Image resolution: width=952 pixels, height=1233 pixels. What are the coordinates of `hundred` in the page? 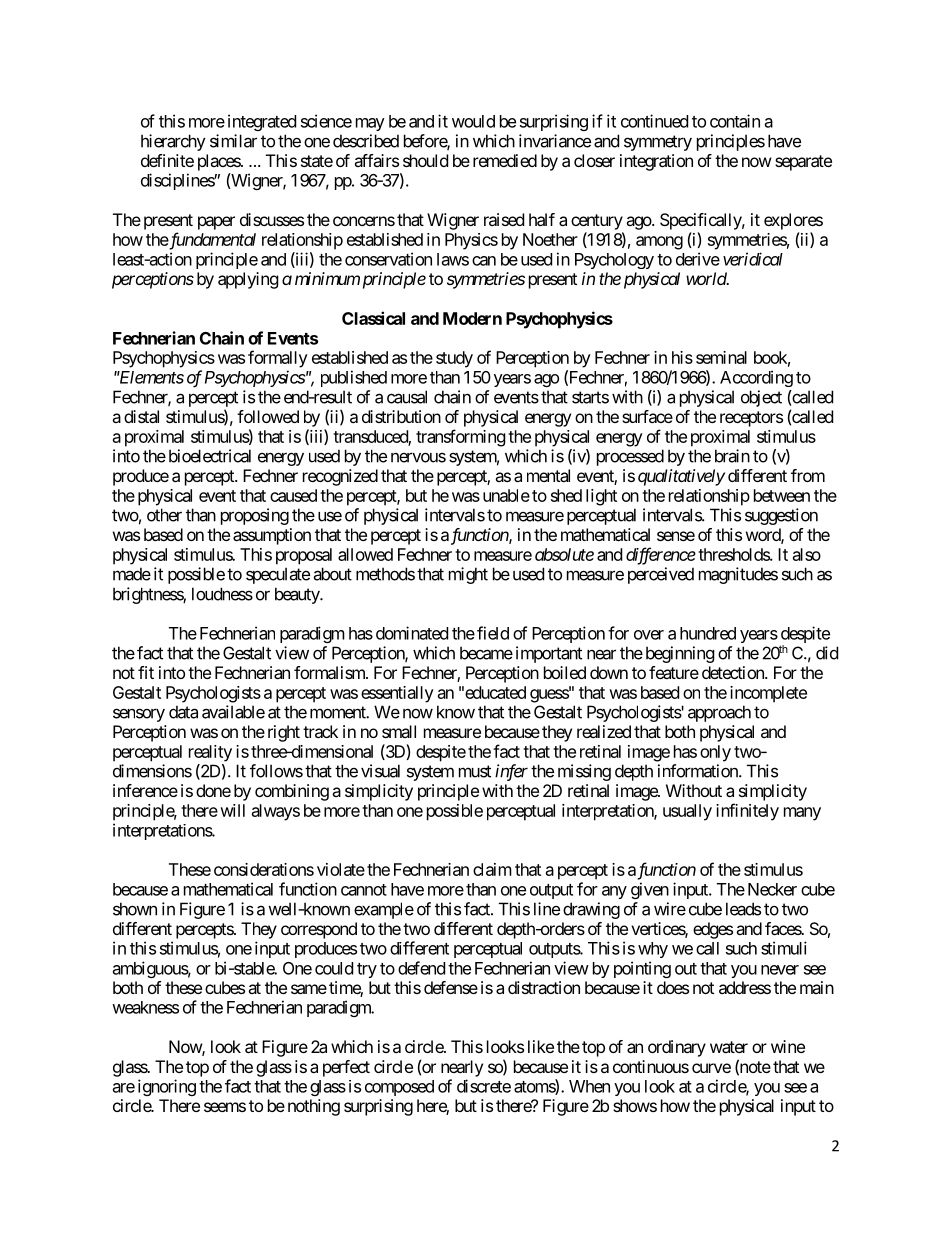 It's located at (708, 633).
